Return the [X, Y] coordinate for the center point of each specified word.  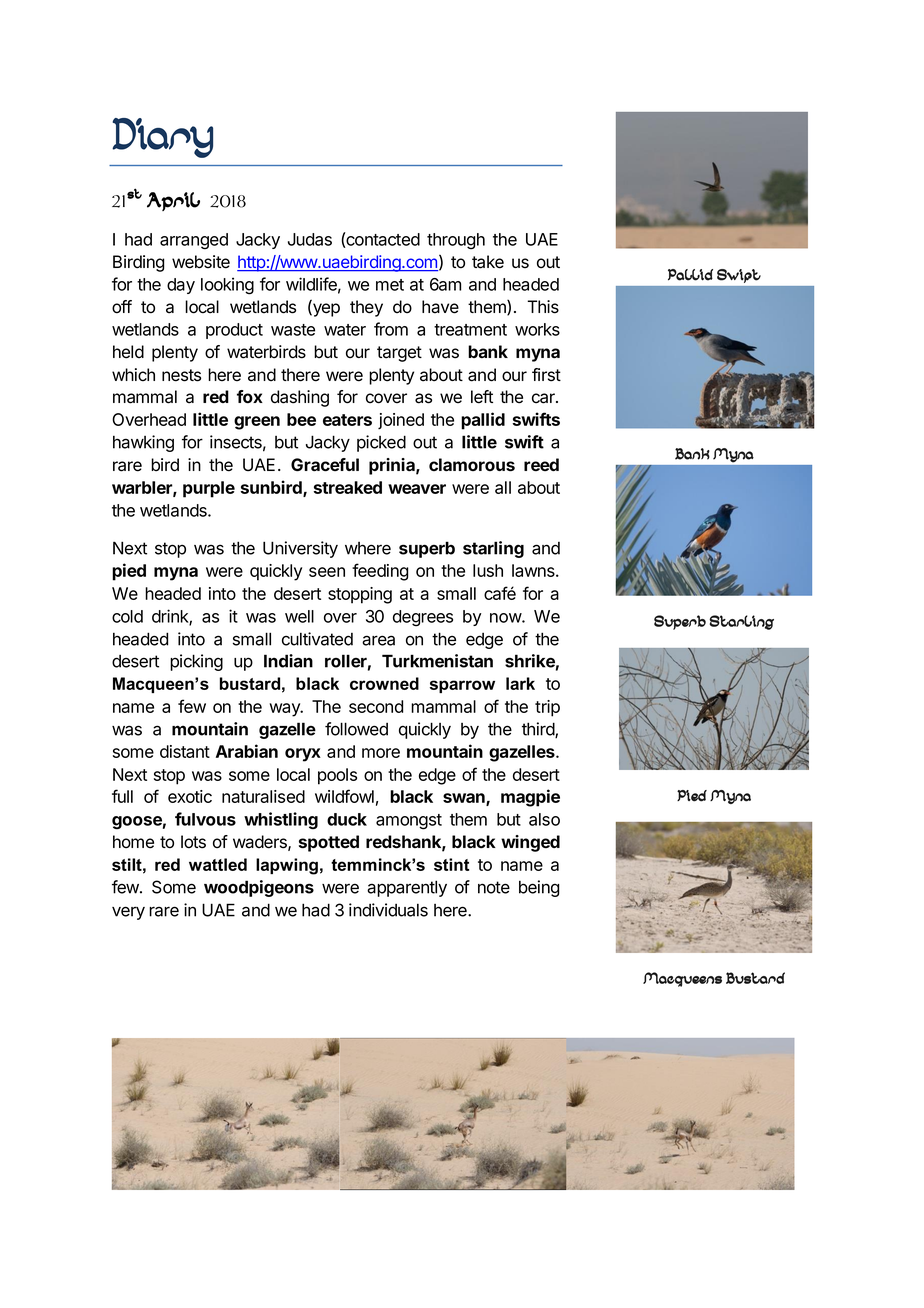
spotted [329, 843]
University [300, 549]
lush [488, 570]
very [128, 913]
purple [209, 489]
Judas [310, 239]
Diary [162, 138]
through [456, 241]
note [494, 887]
